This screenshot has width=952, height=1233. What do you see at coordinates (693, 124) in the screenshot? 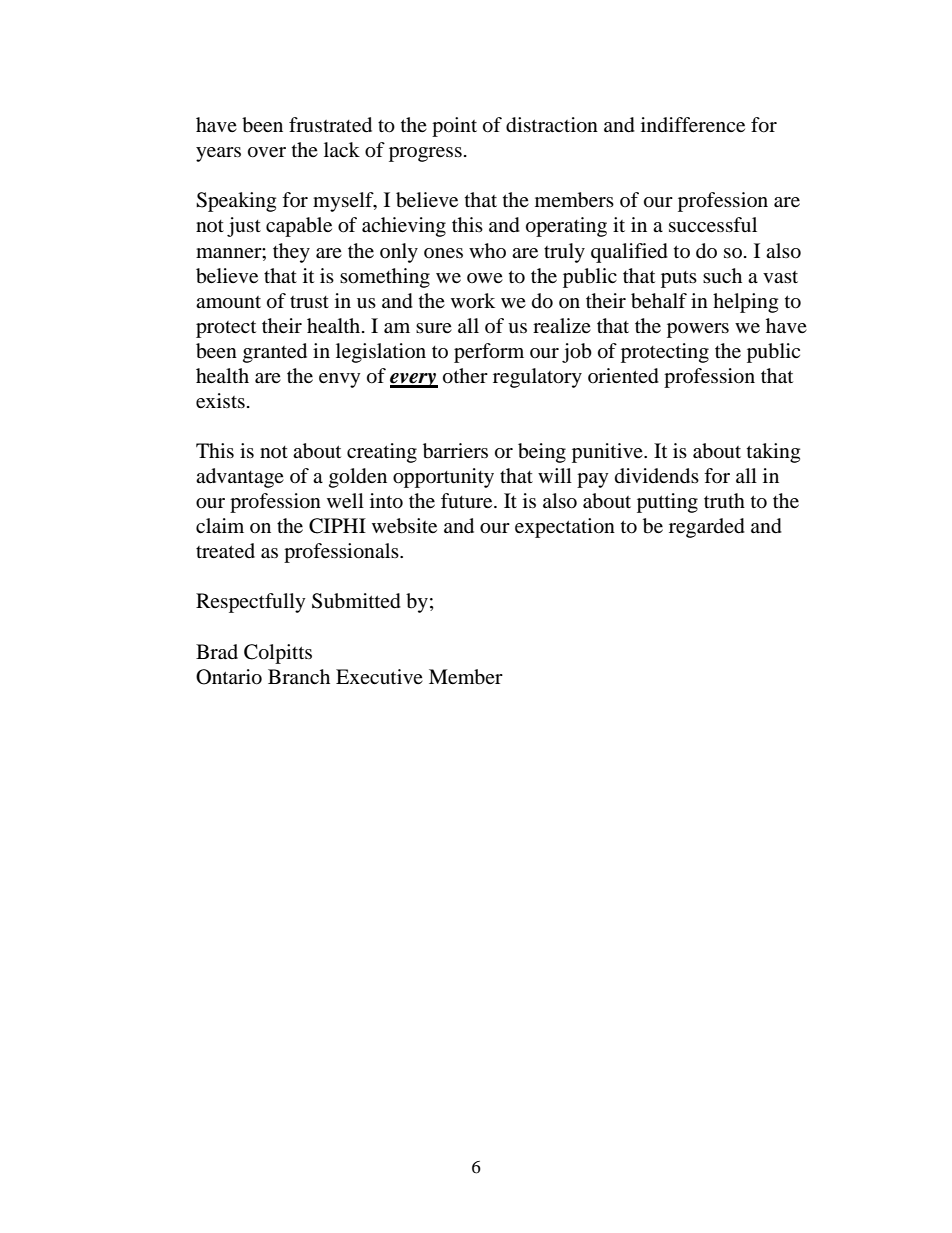
I see `indifference` at bounding box center [693, 124].
